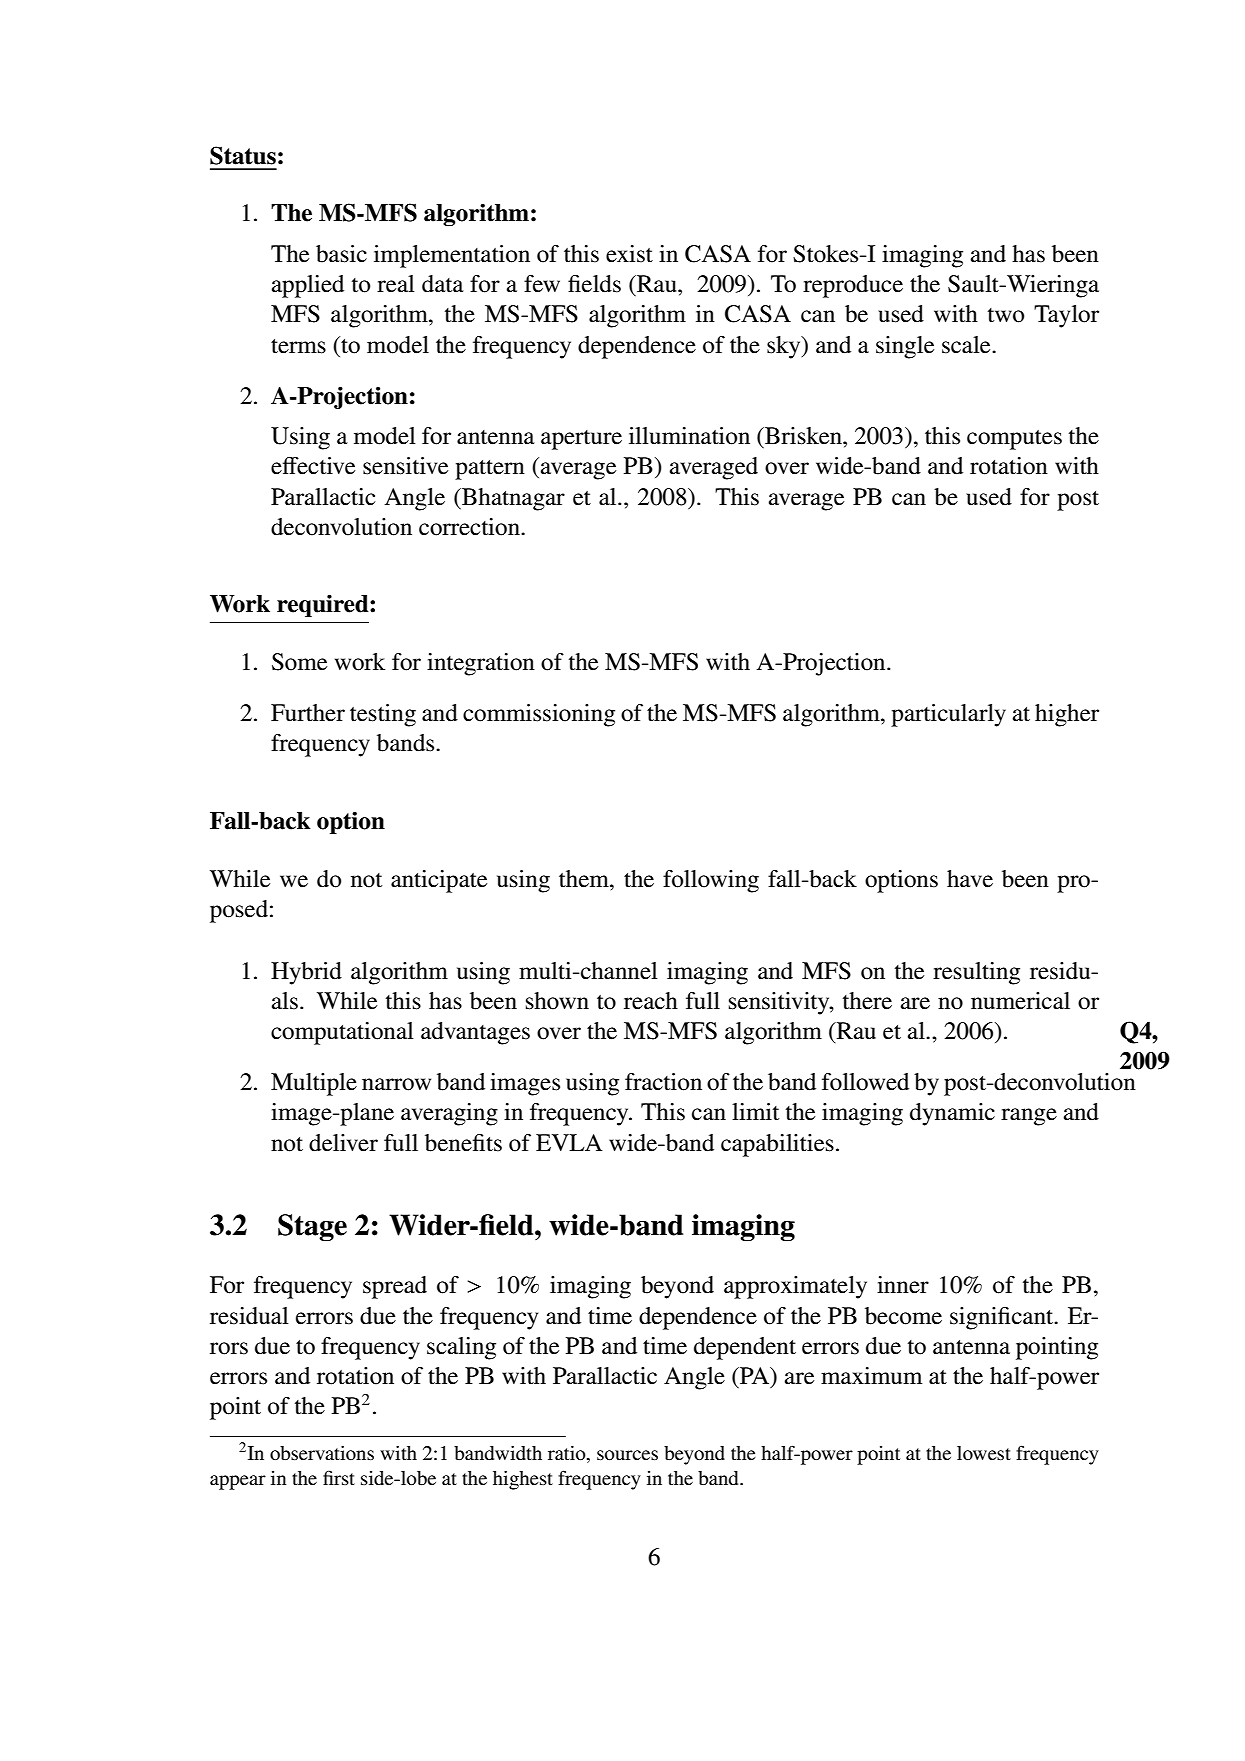 This image has width=1245, height=1761. What do you see at coordinates (343, 1143) in the image?
I see `deliver` at bounding box center [343, 1143].
